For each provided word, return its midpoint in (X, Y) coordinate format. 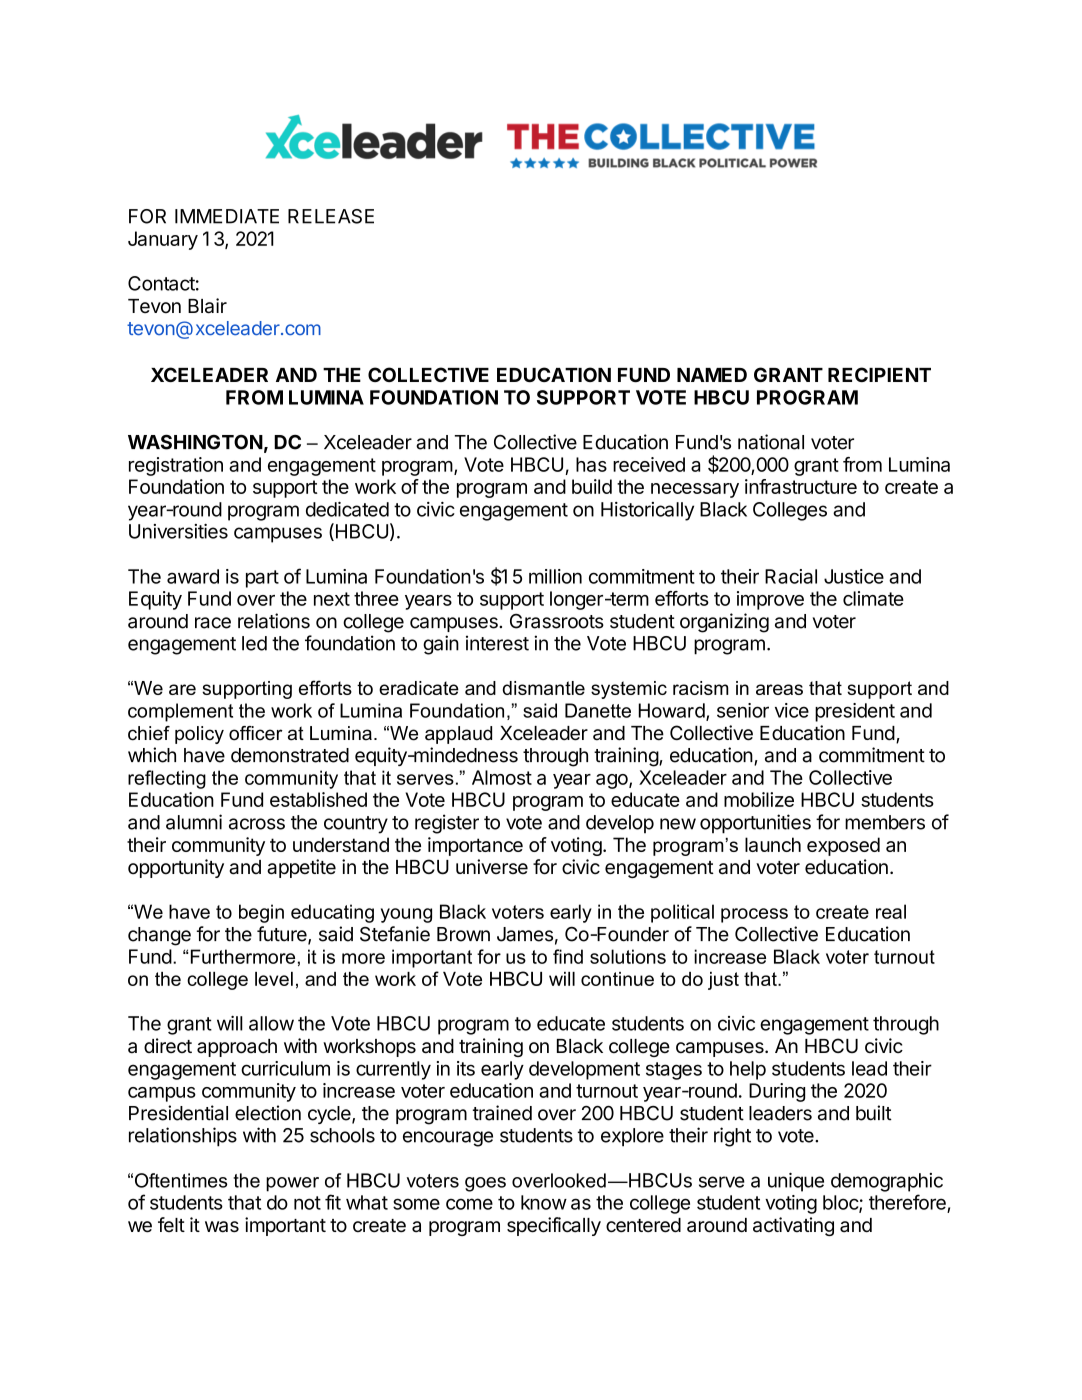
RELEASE (331, 216)
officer (256, 733)
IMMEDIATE (227, 216)
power (292, 1184)
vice (792, 710)
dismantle (544, 688)
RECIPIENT (879, 374)
